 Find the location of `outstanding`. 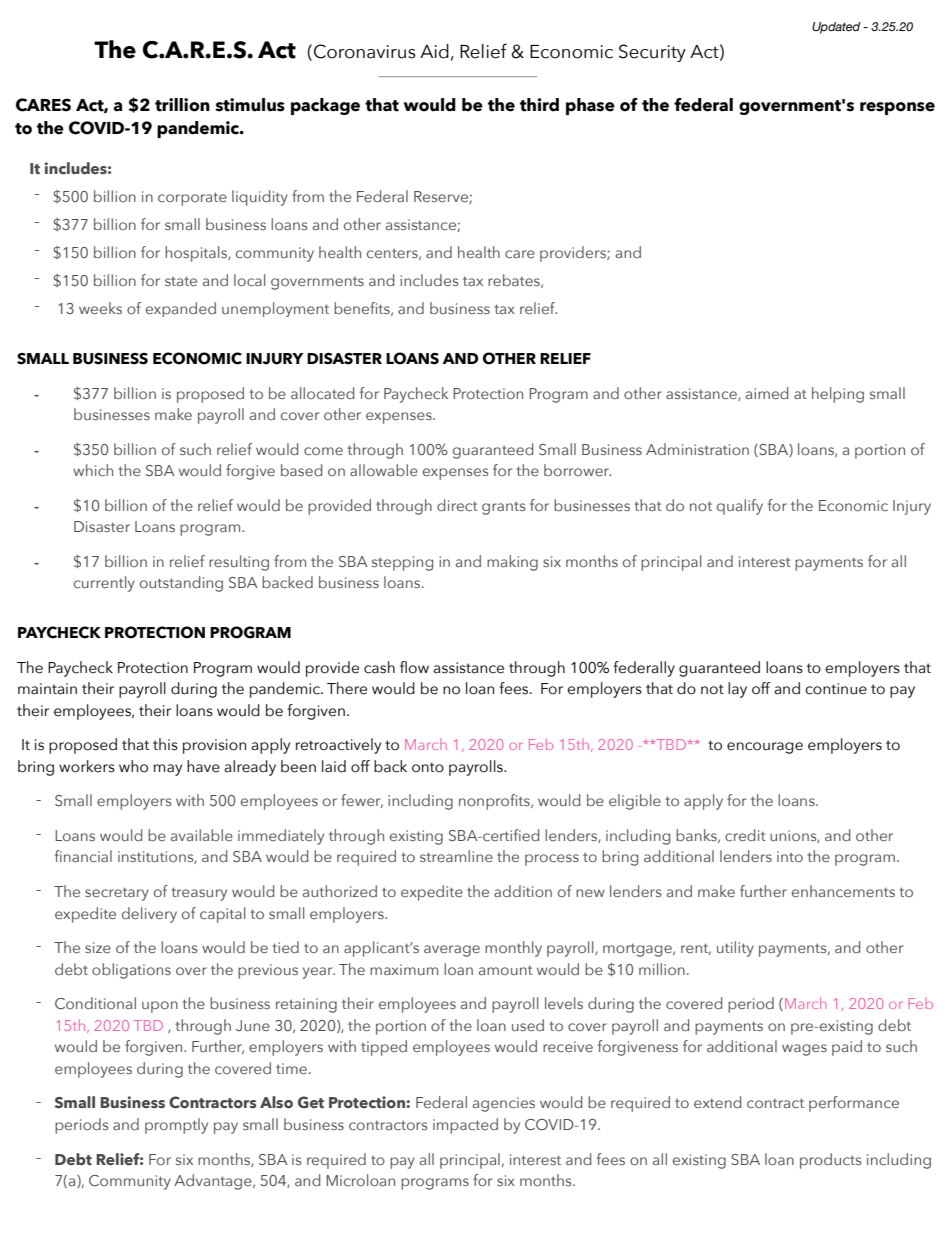

outstanding is located at coordinates (181, 584).
